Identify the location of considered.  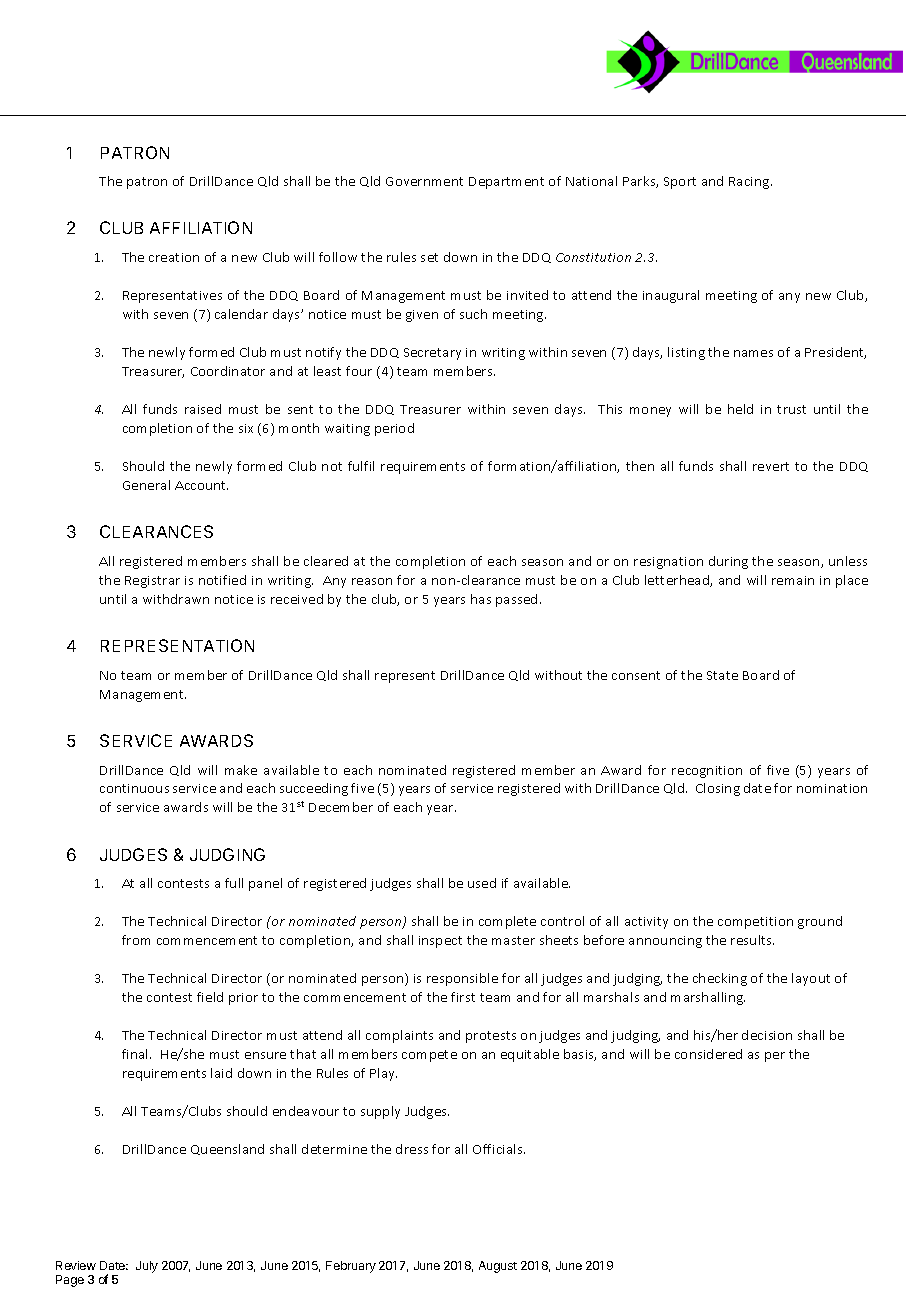
(708, 1054).
